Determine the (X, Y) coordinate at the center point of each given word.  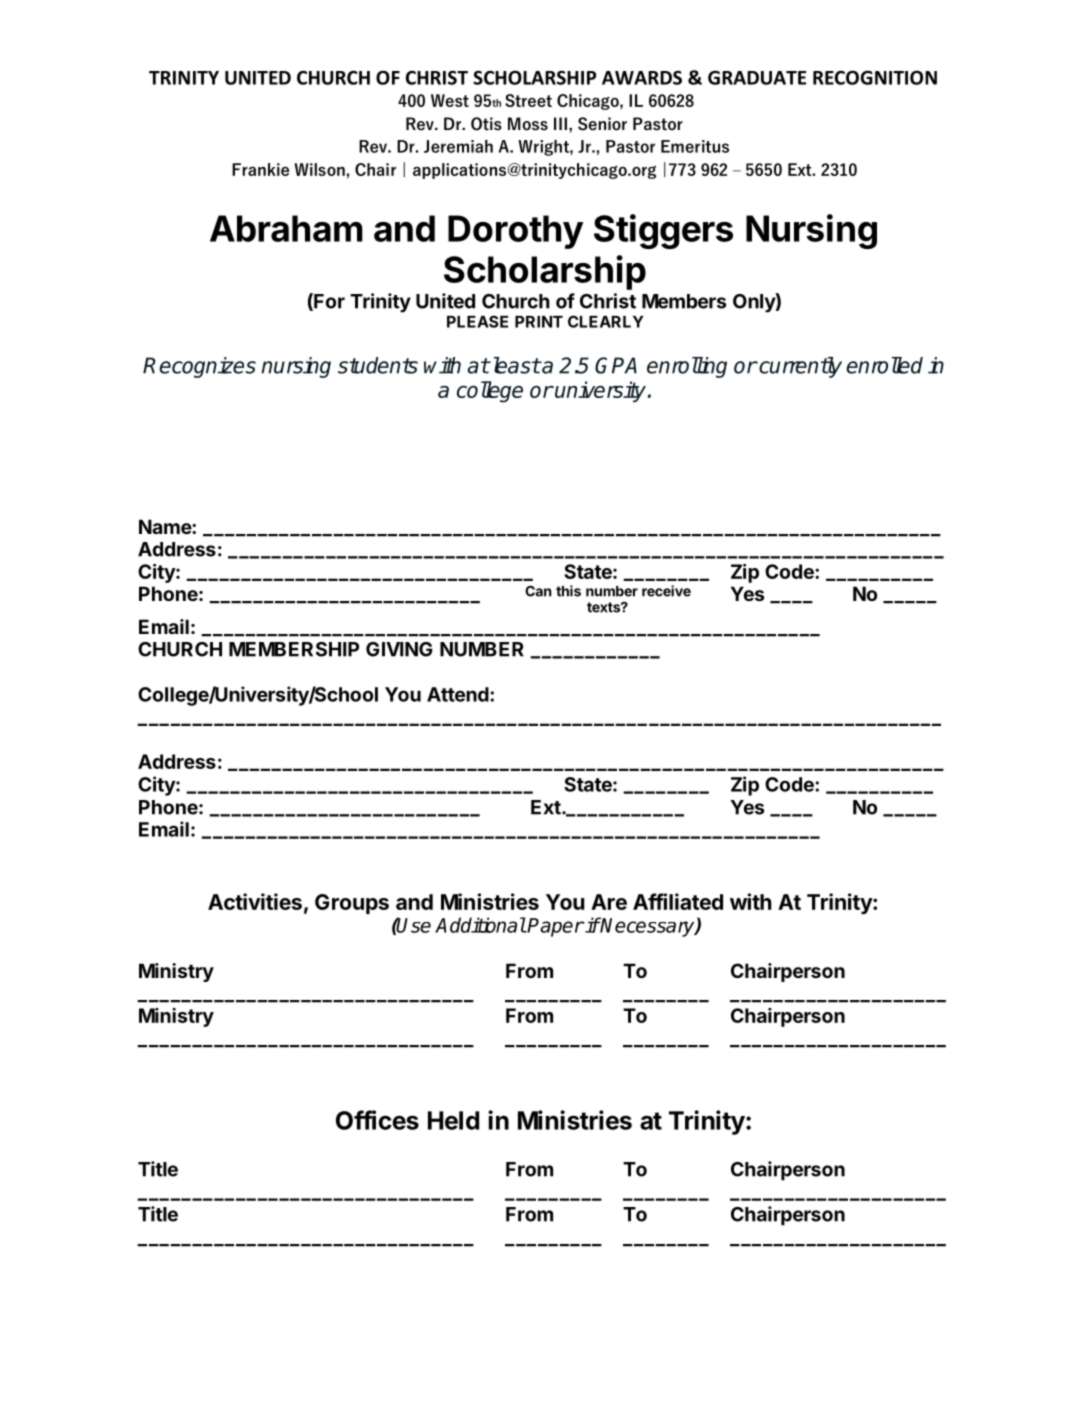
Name (166, 526)
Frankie (260, 169)
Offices (377, 1120)
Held (453, 1120)
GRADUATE (757, 77)
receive (666, 591)
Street (528, 100)
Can (538, 591)
